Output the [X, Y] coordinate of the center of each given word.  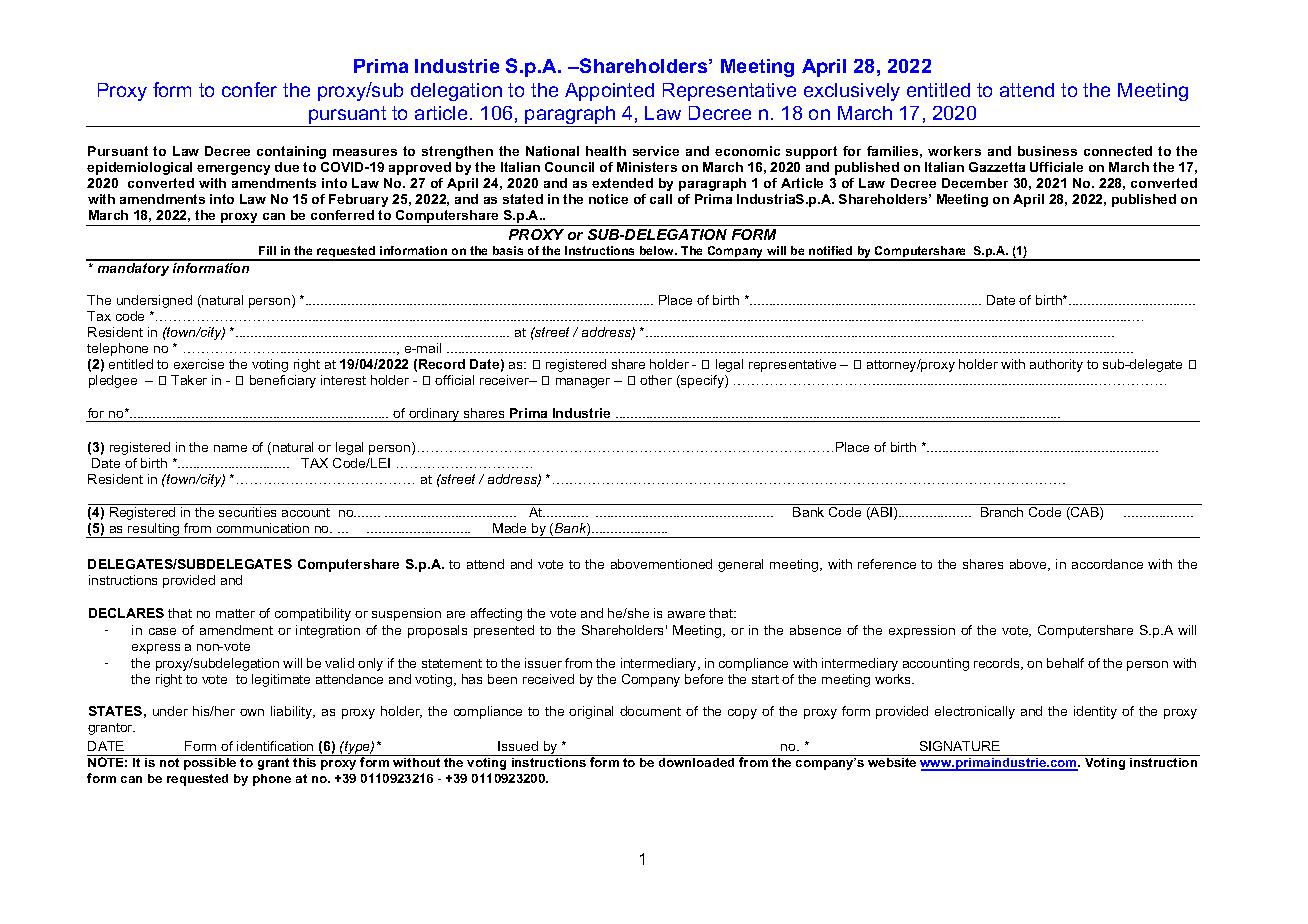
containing [291, 152]
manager [583, 383]
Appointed [609, 92]
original [591, 712]
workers [954, 151]
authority [1056, 365]
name [230, 448]
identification [275, 746]
